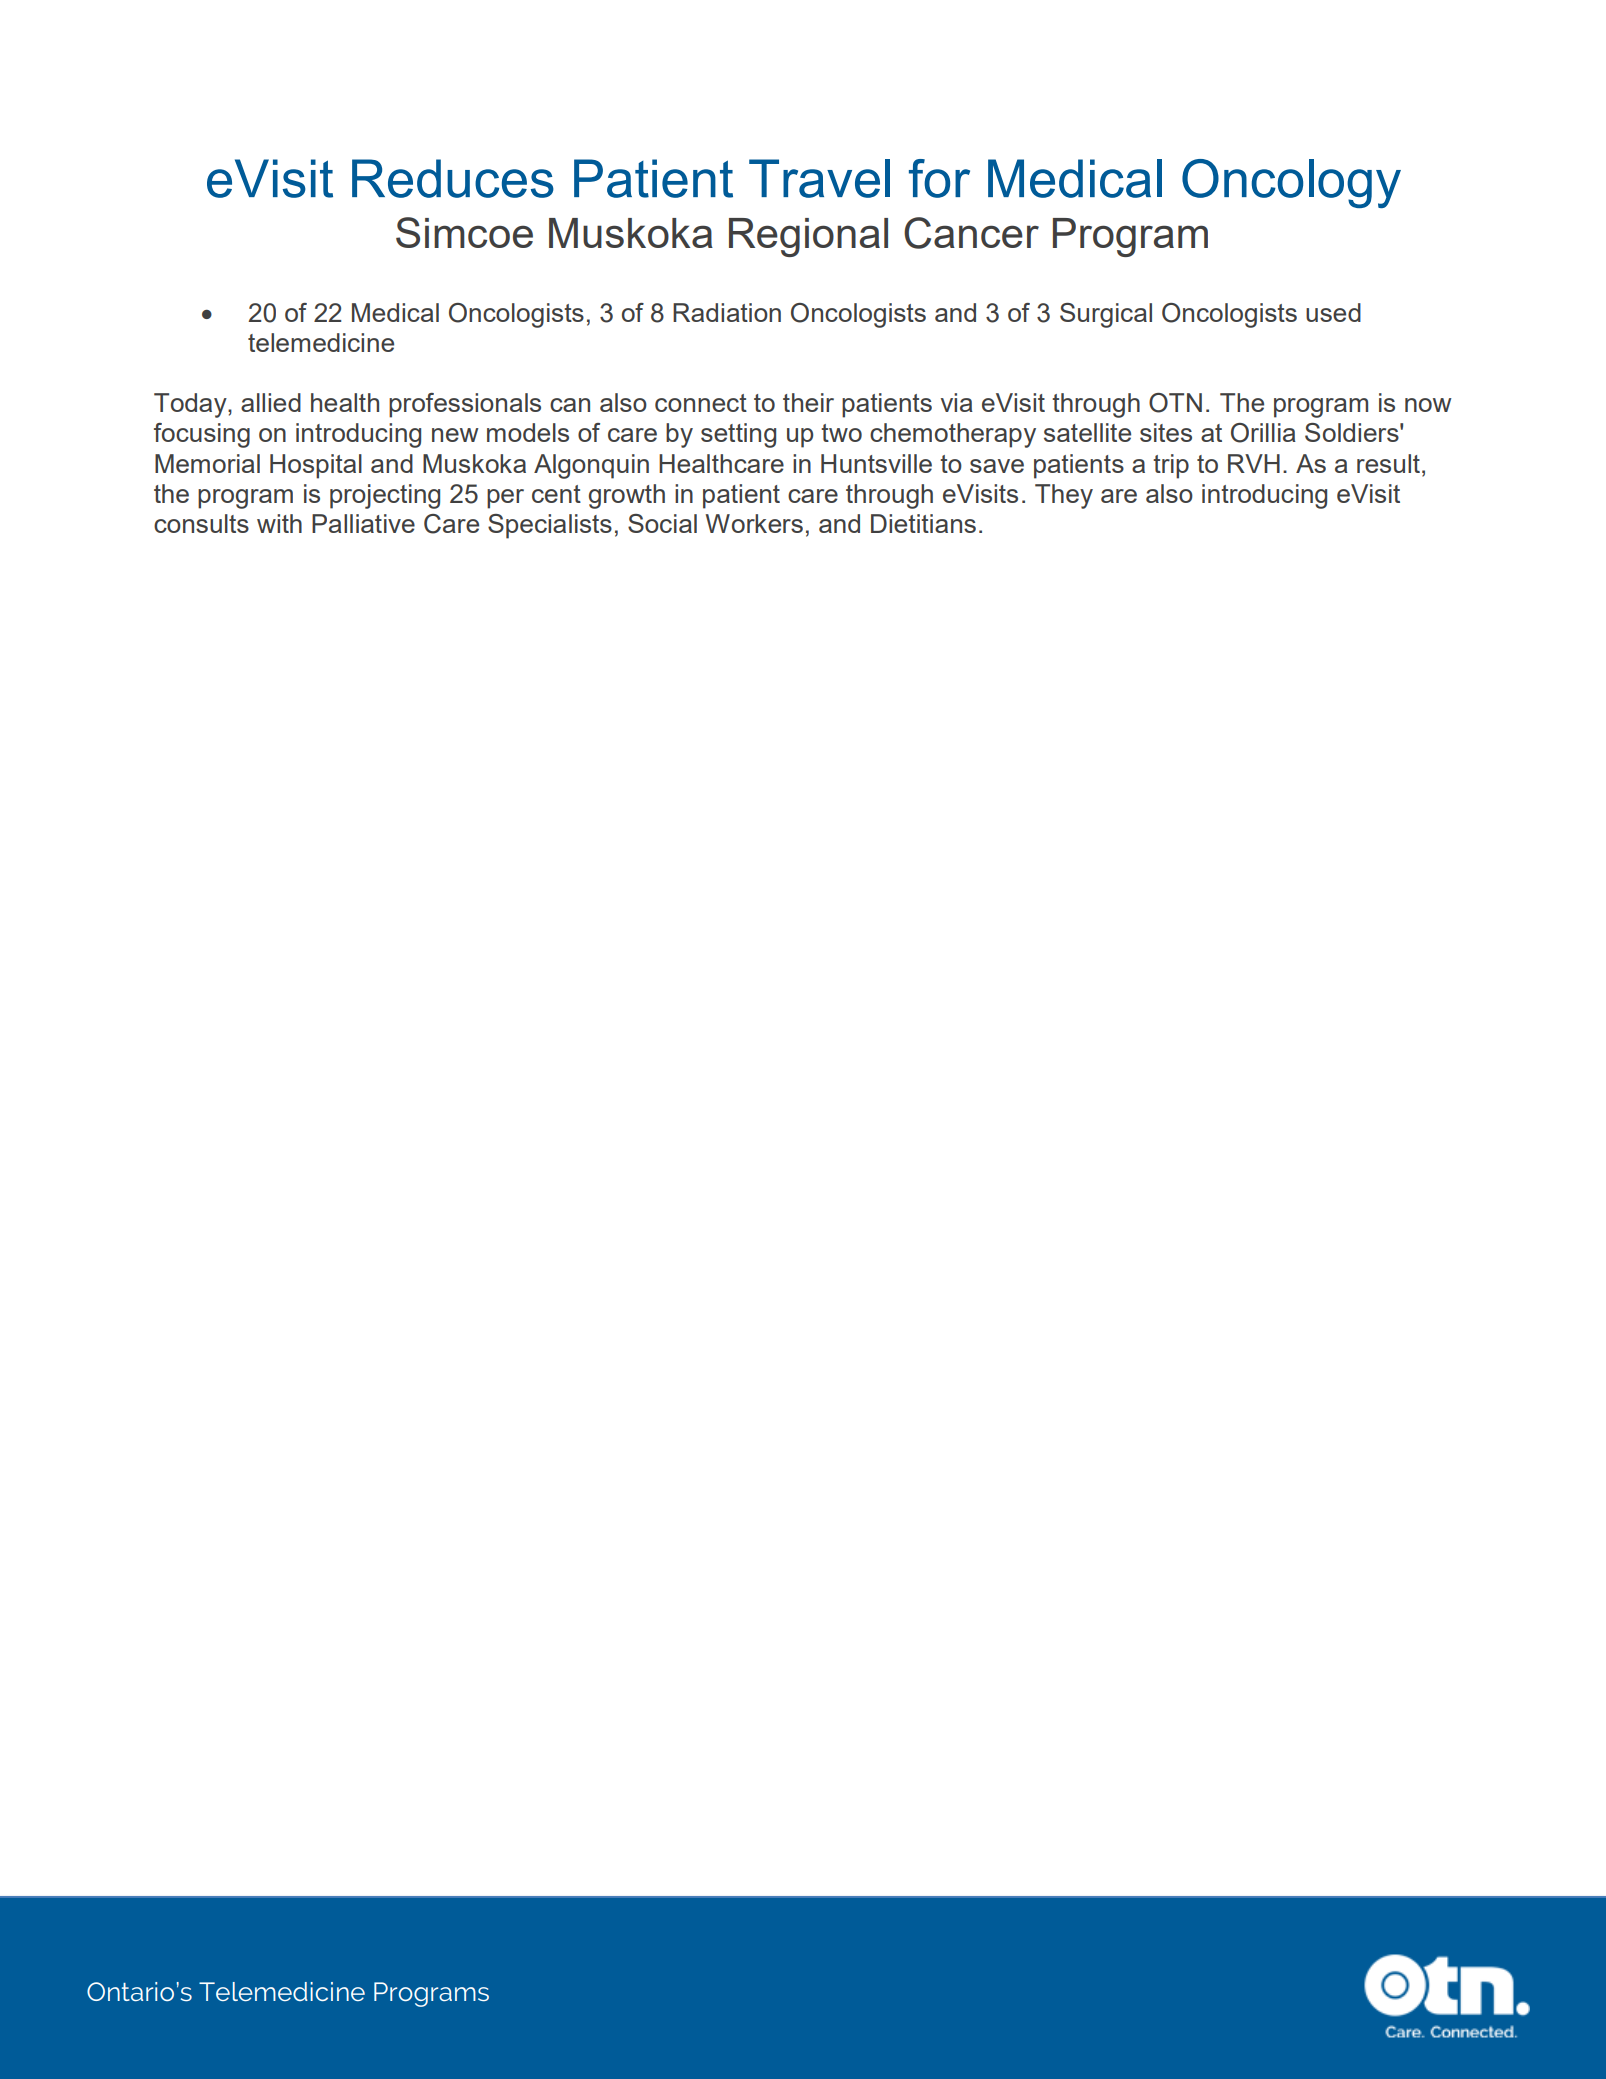 This screenshot has height=2079, width=1606. Describe the element at coordinates (1291, 183) in the screenshot. I see `Oncology` at that location.
